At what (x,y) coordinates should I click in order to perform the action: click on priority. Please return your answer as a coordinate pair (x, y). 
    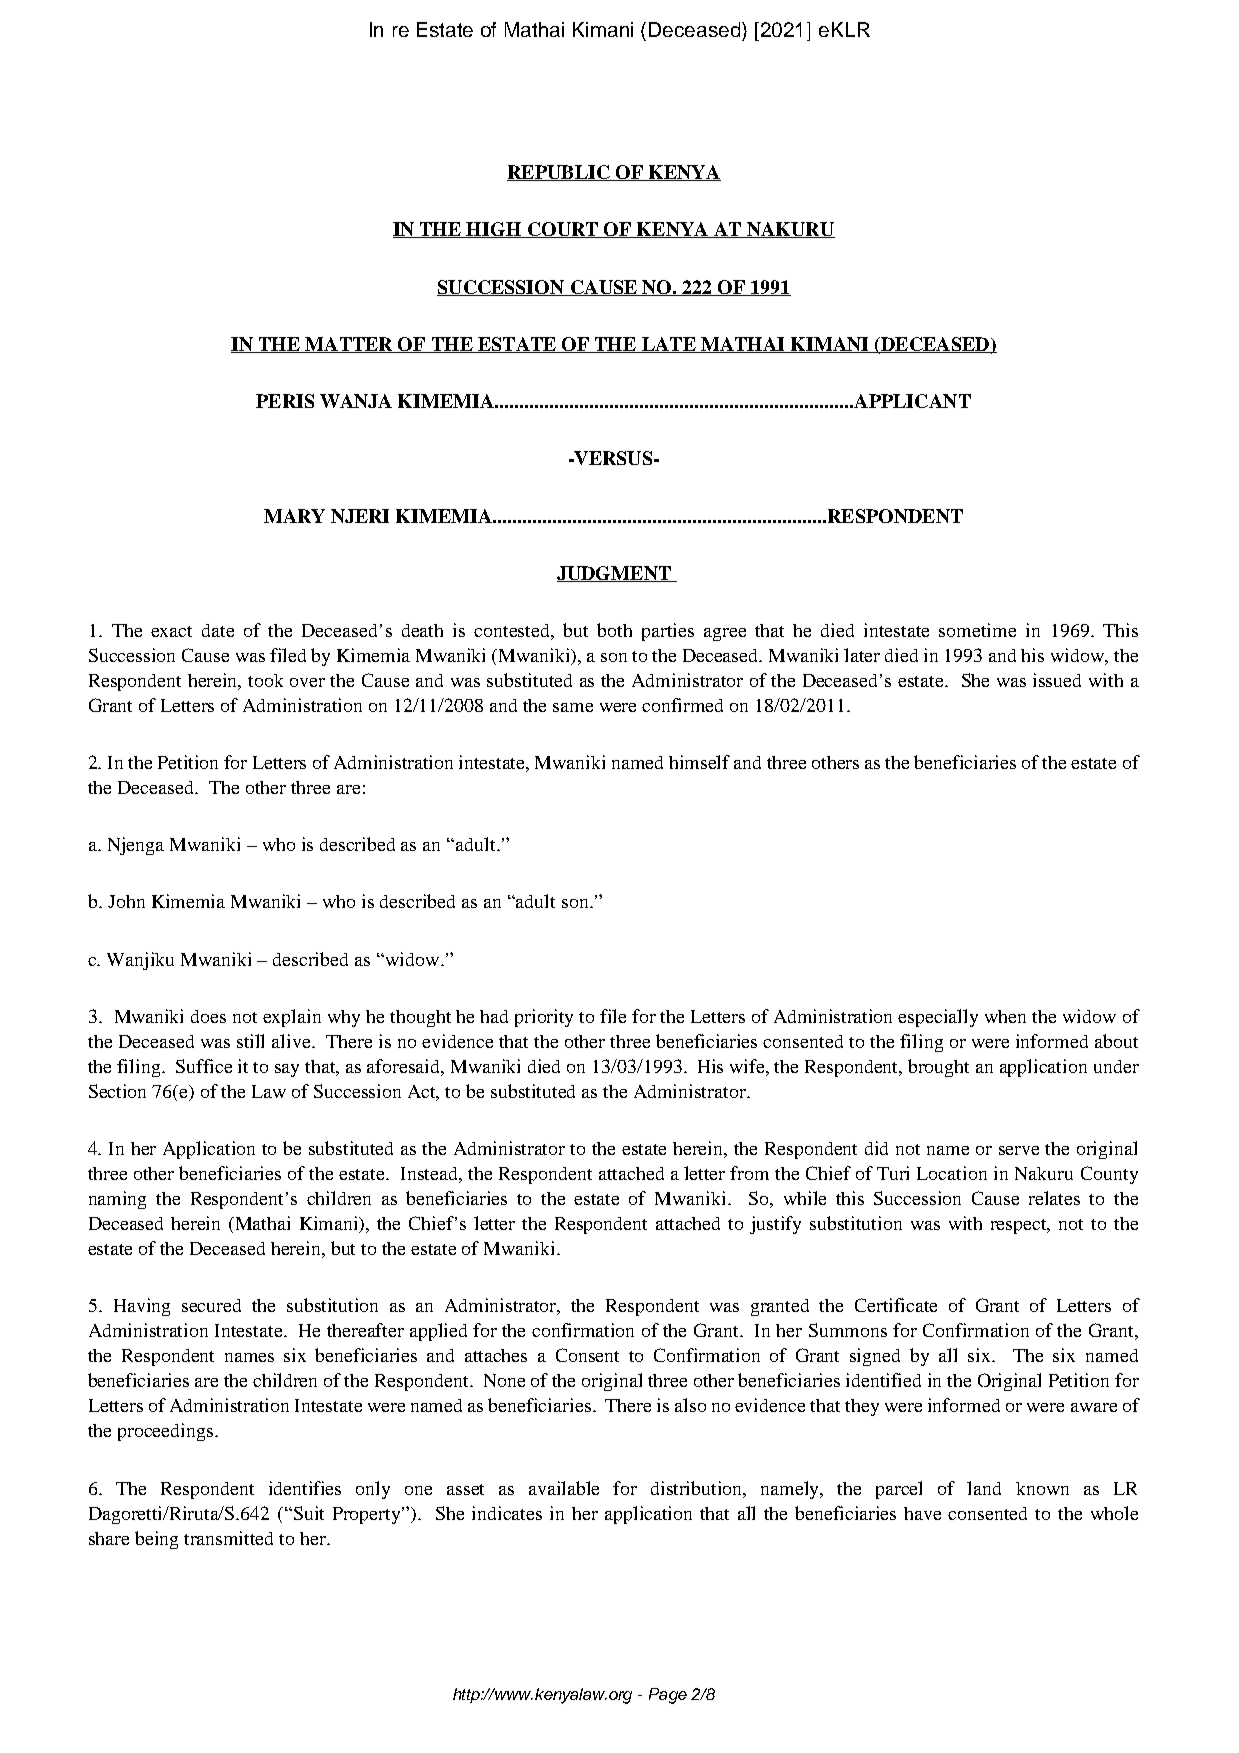
    Looking at the image, I should click on (544, 1018).
